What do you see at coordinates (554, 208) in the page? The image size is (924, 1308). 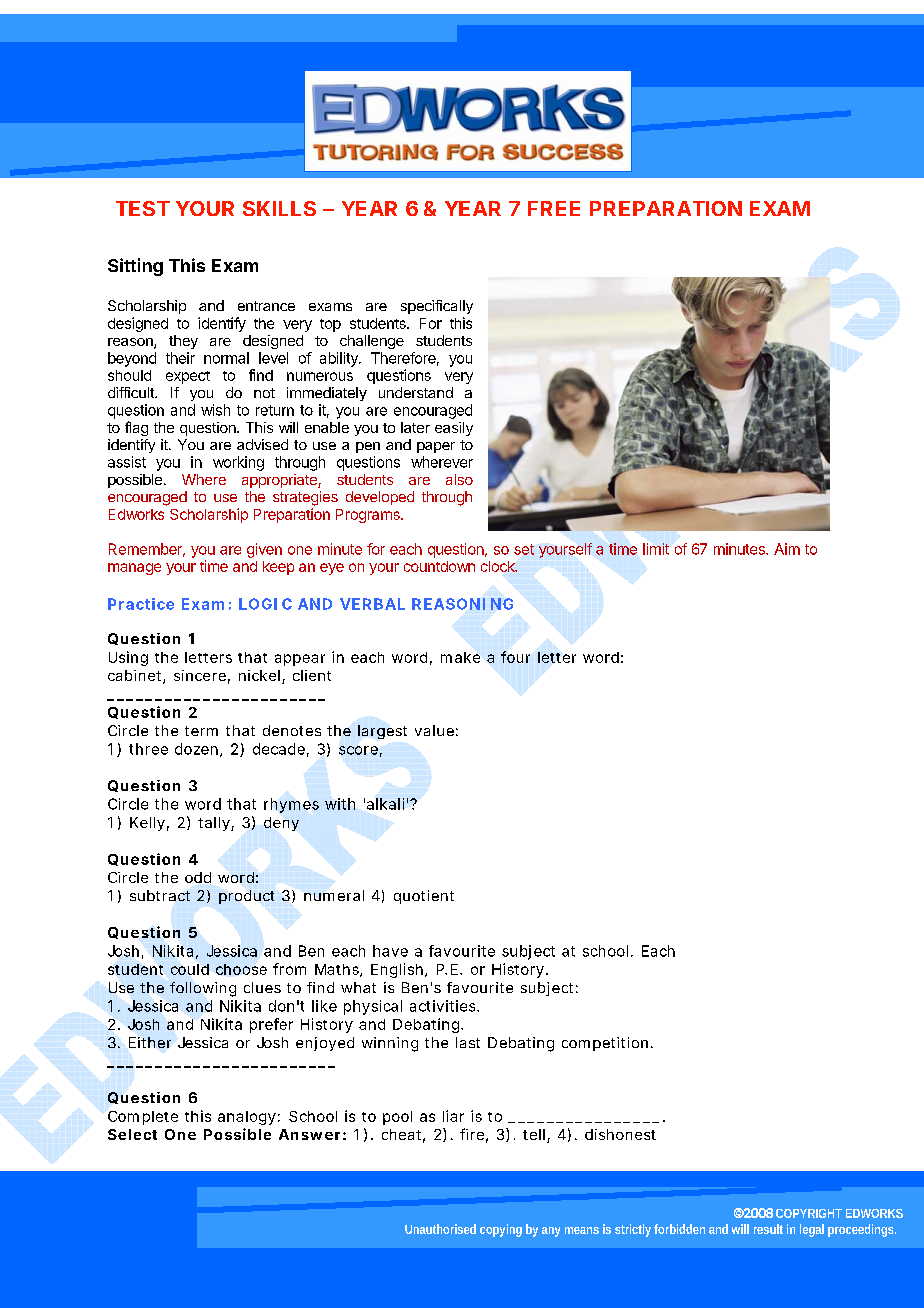 I see `FREE` at bounding box center [554, 208].
